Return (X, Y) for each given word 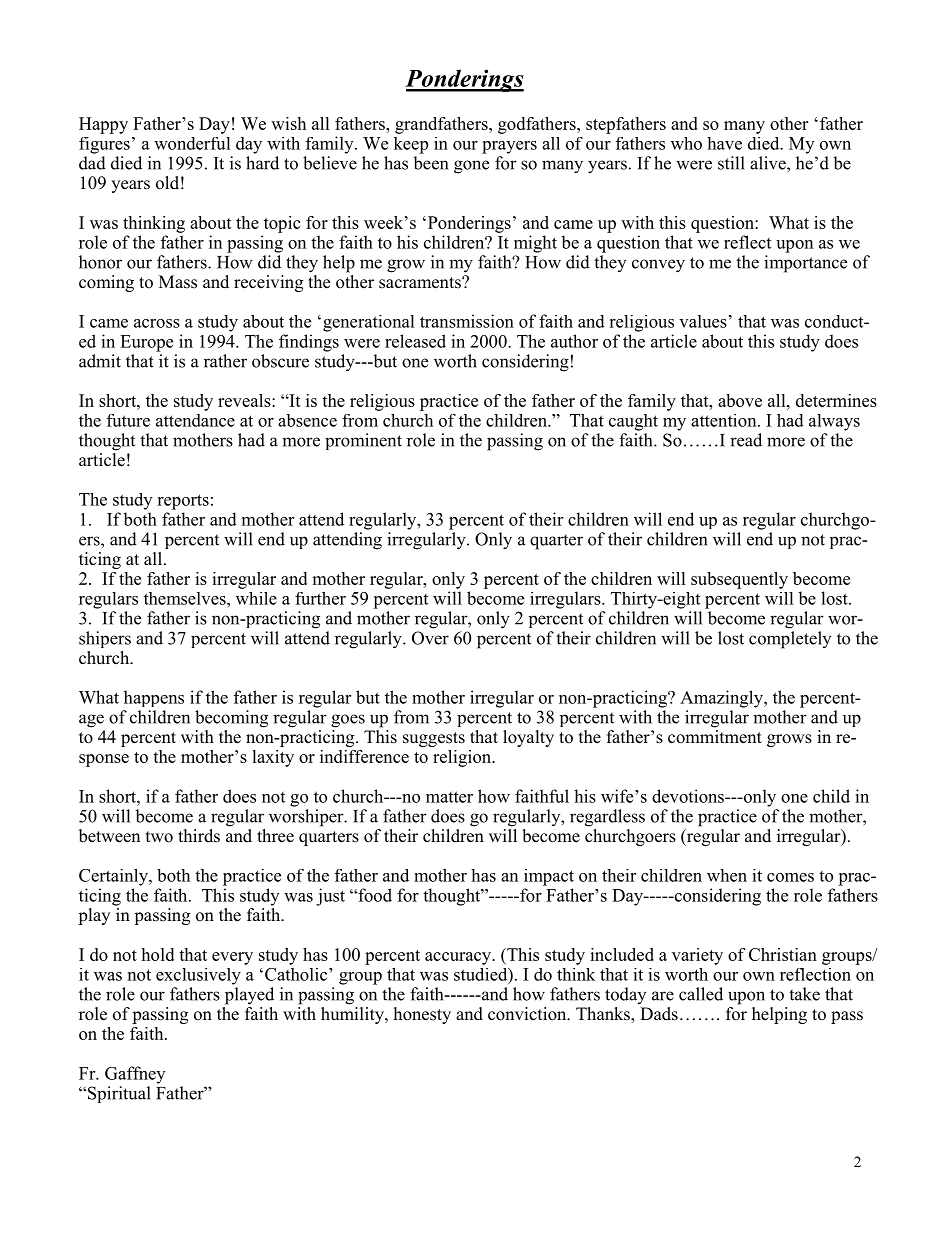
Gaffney (135, 1075)
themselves (186, 598)
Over (430, 638)
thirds (199, 836)
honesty (422, 1015)
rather (225, 361)
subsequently (739, 580)
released (415, 341)
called (701, 994)
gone (471, 167)
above (740, 400)
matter (449, 797)
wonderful (192, 143)
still (731, 163)
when (727, 875)
